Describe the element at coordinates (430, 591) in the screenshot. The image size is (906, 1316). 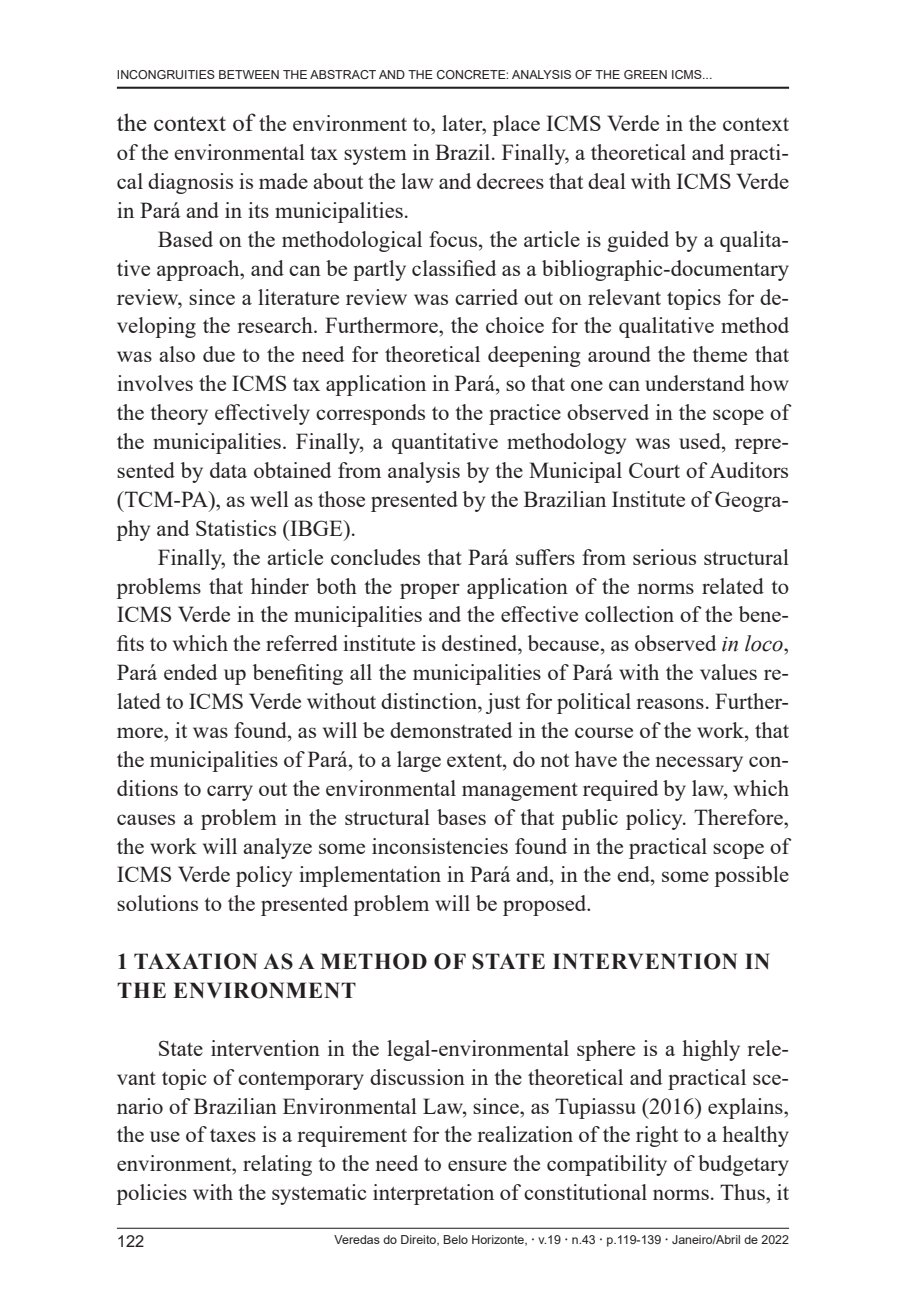
I see `proper` at that location.
